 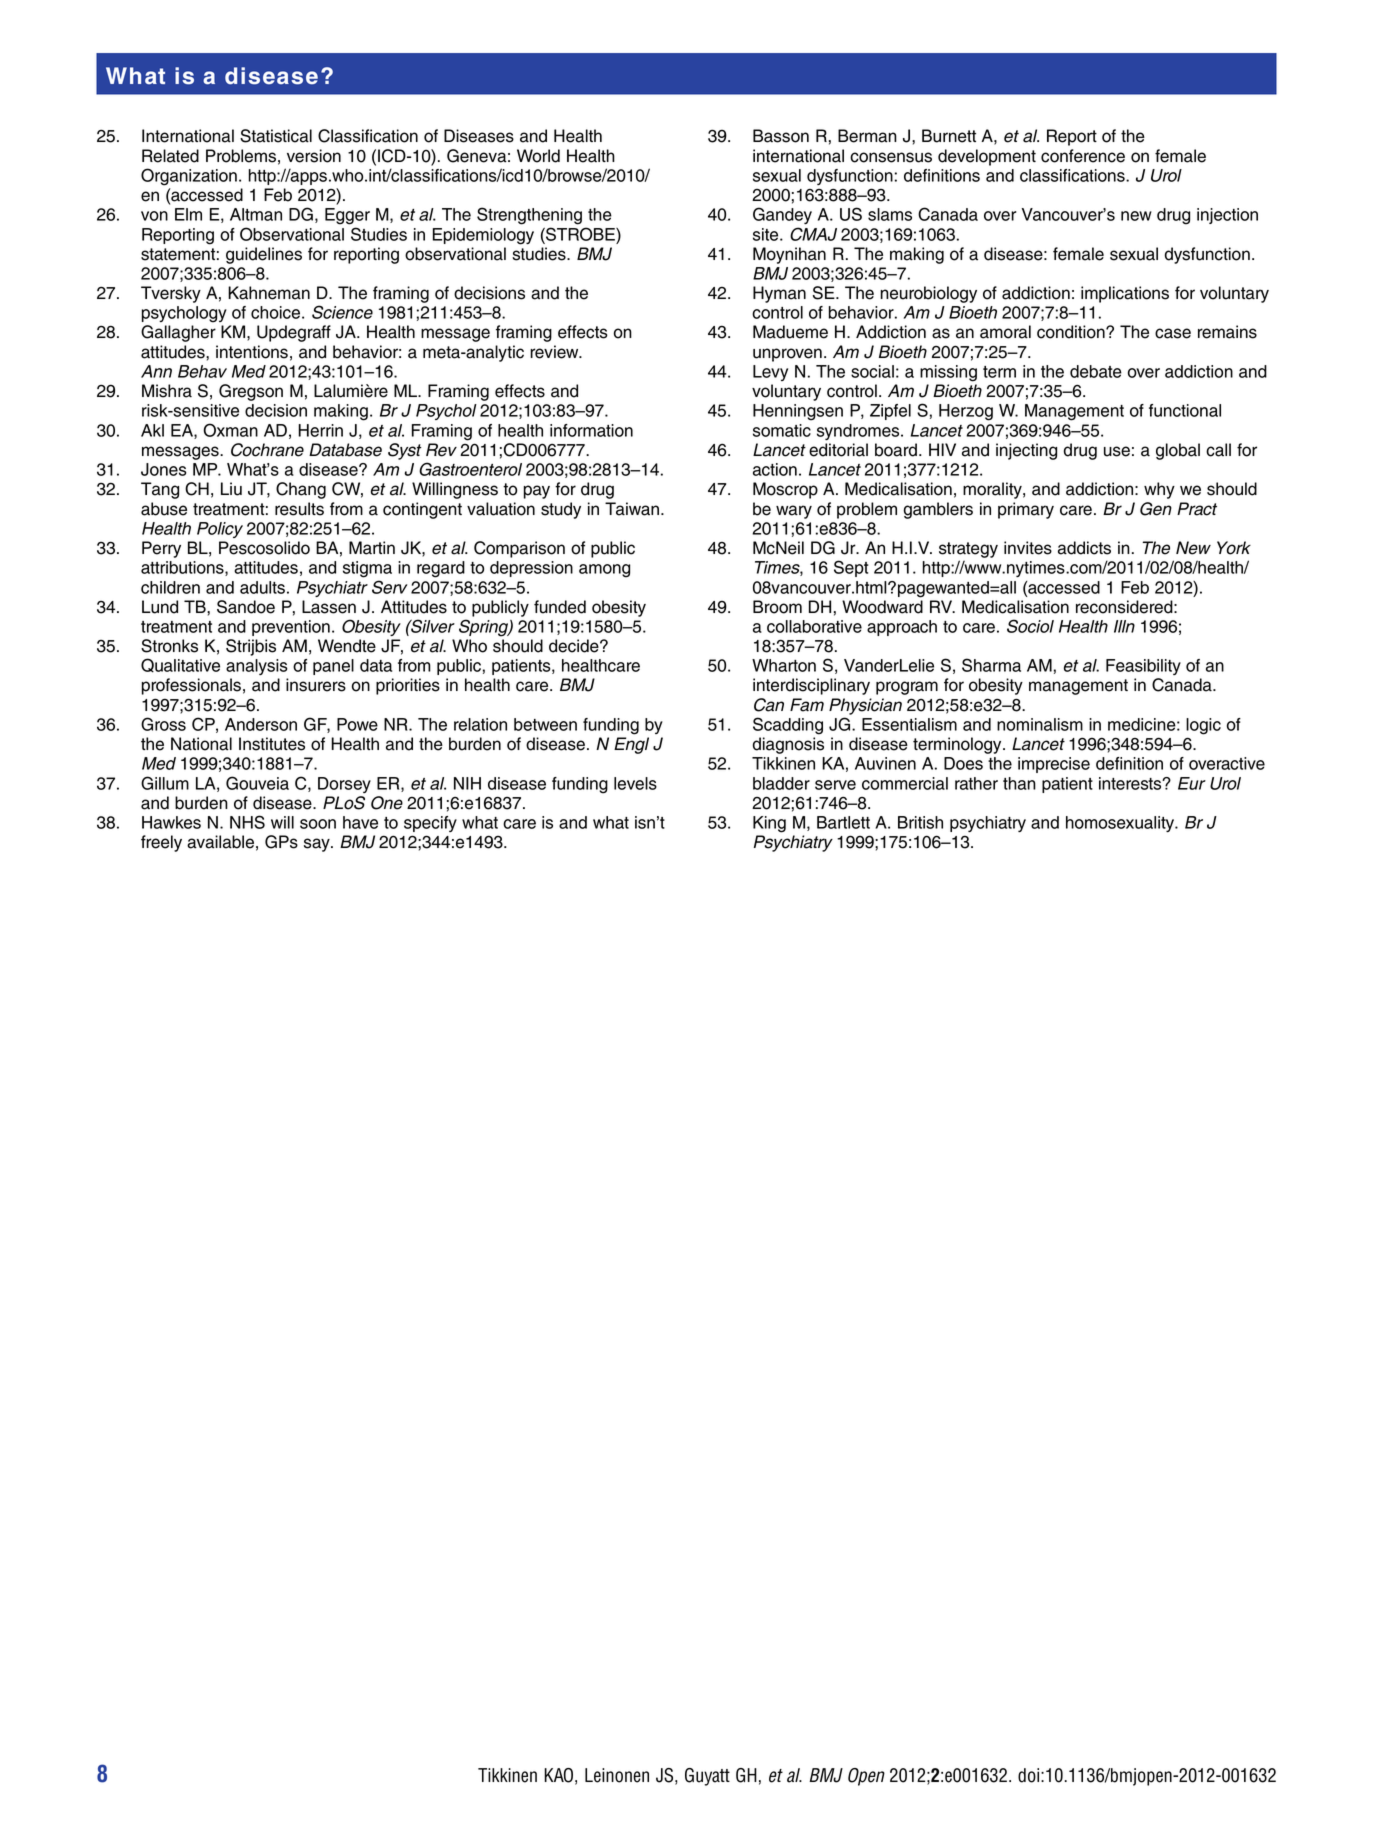 I want to click on addicts, so click(x=1084, y=548).
